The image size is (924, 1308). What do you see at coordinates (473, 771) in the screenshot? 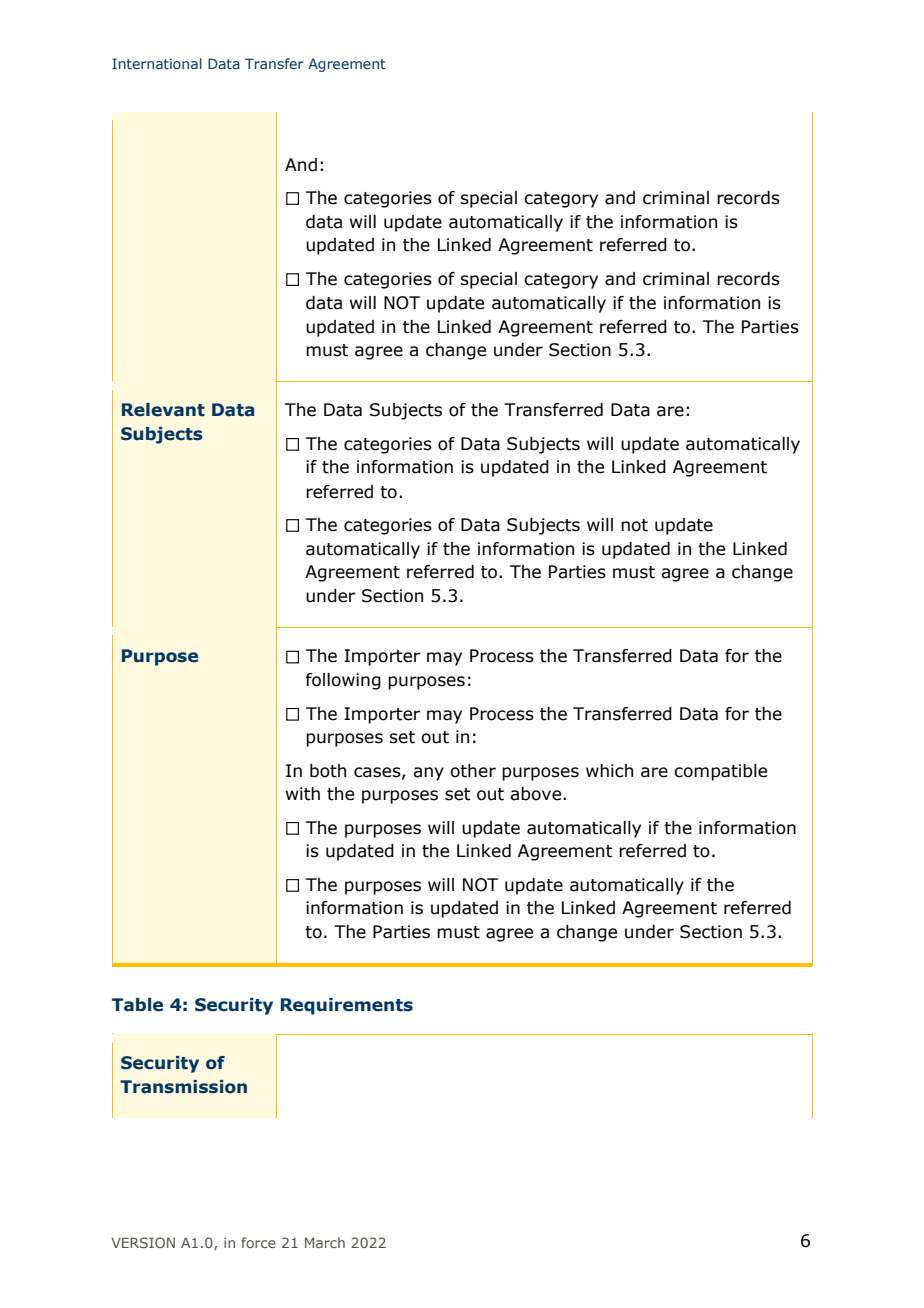
I see `other` at bounding box center [473, 771].
